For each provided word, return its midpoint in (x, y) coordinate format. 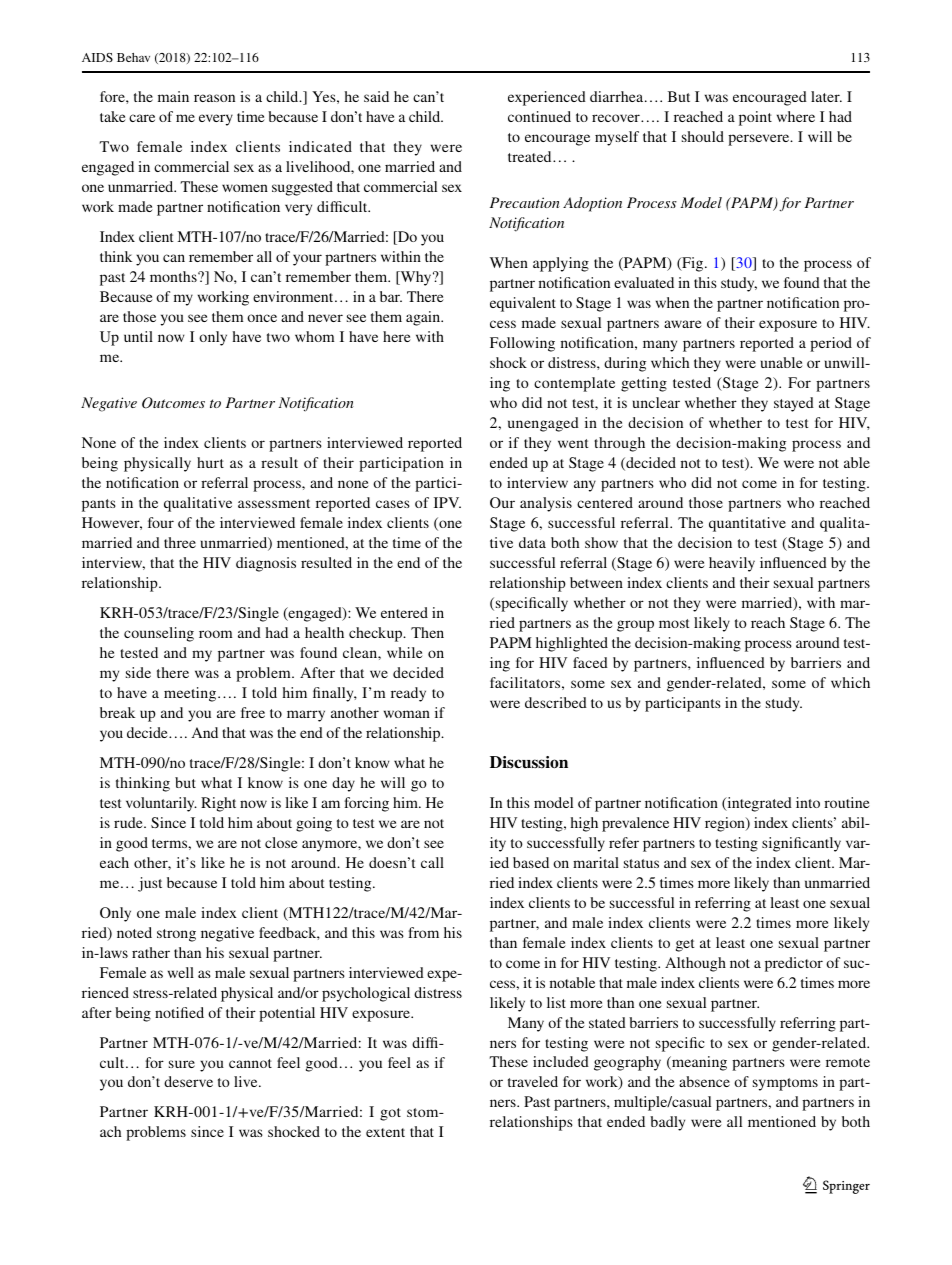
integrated (758, 804)
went (573, 443)
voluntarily (161, 804)
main (173, 96)
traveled (533, 1081)
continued (539, 116)
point (755, 118)
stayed (794, 404)
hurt (210, 462)
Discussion (529, 762)
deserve (188, 1081)
